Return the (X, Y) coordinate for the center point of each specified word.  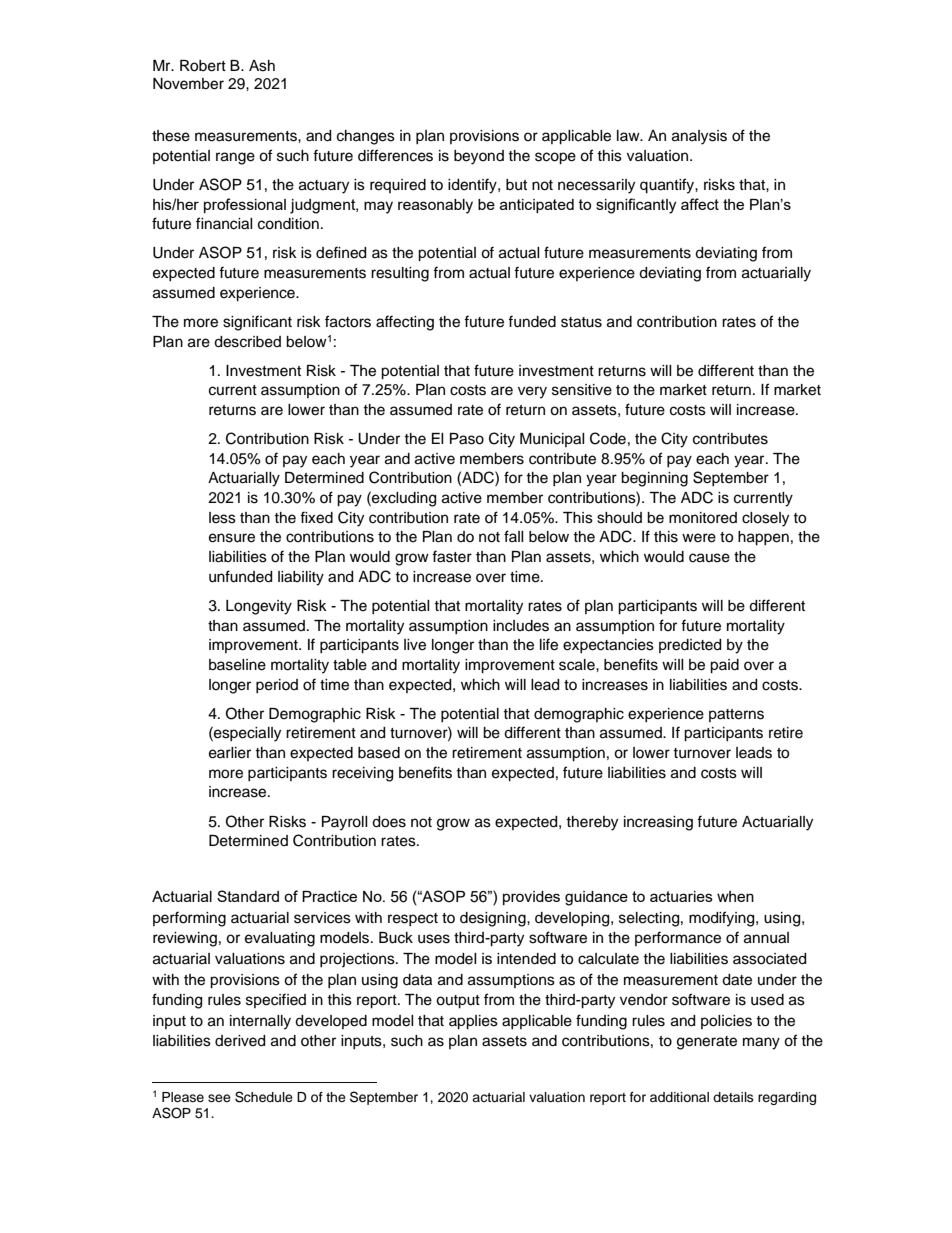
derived (240, 1041)
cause (709, 558)
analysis (699, 137)
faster (452, 556)
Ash (262, 66)
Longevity (259, 607)
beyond (479, 157)
